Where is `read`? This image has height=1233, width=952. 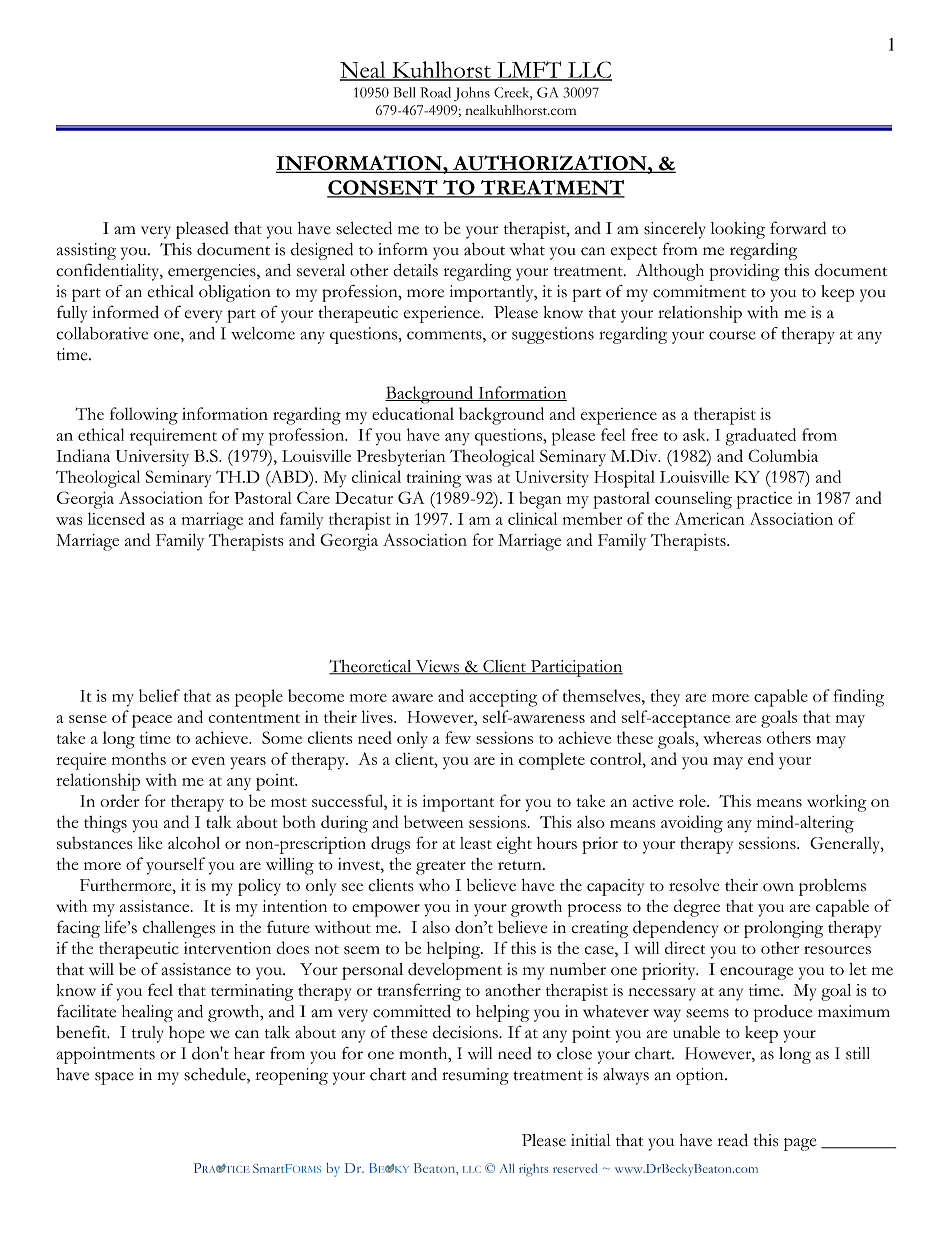 read is located at coordinates (733, 1140).
